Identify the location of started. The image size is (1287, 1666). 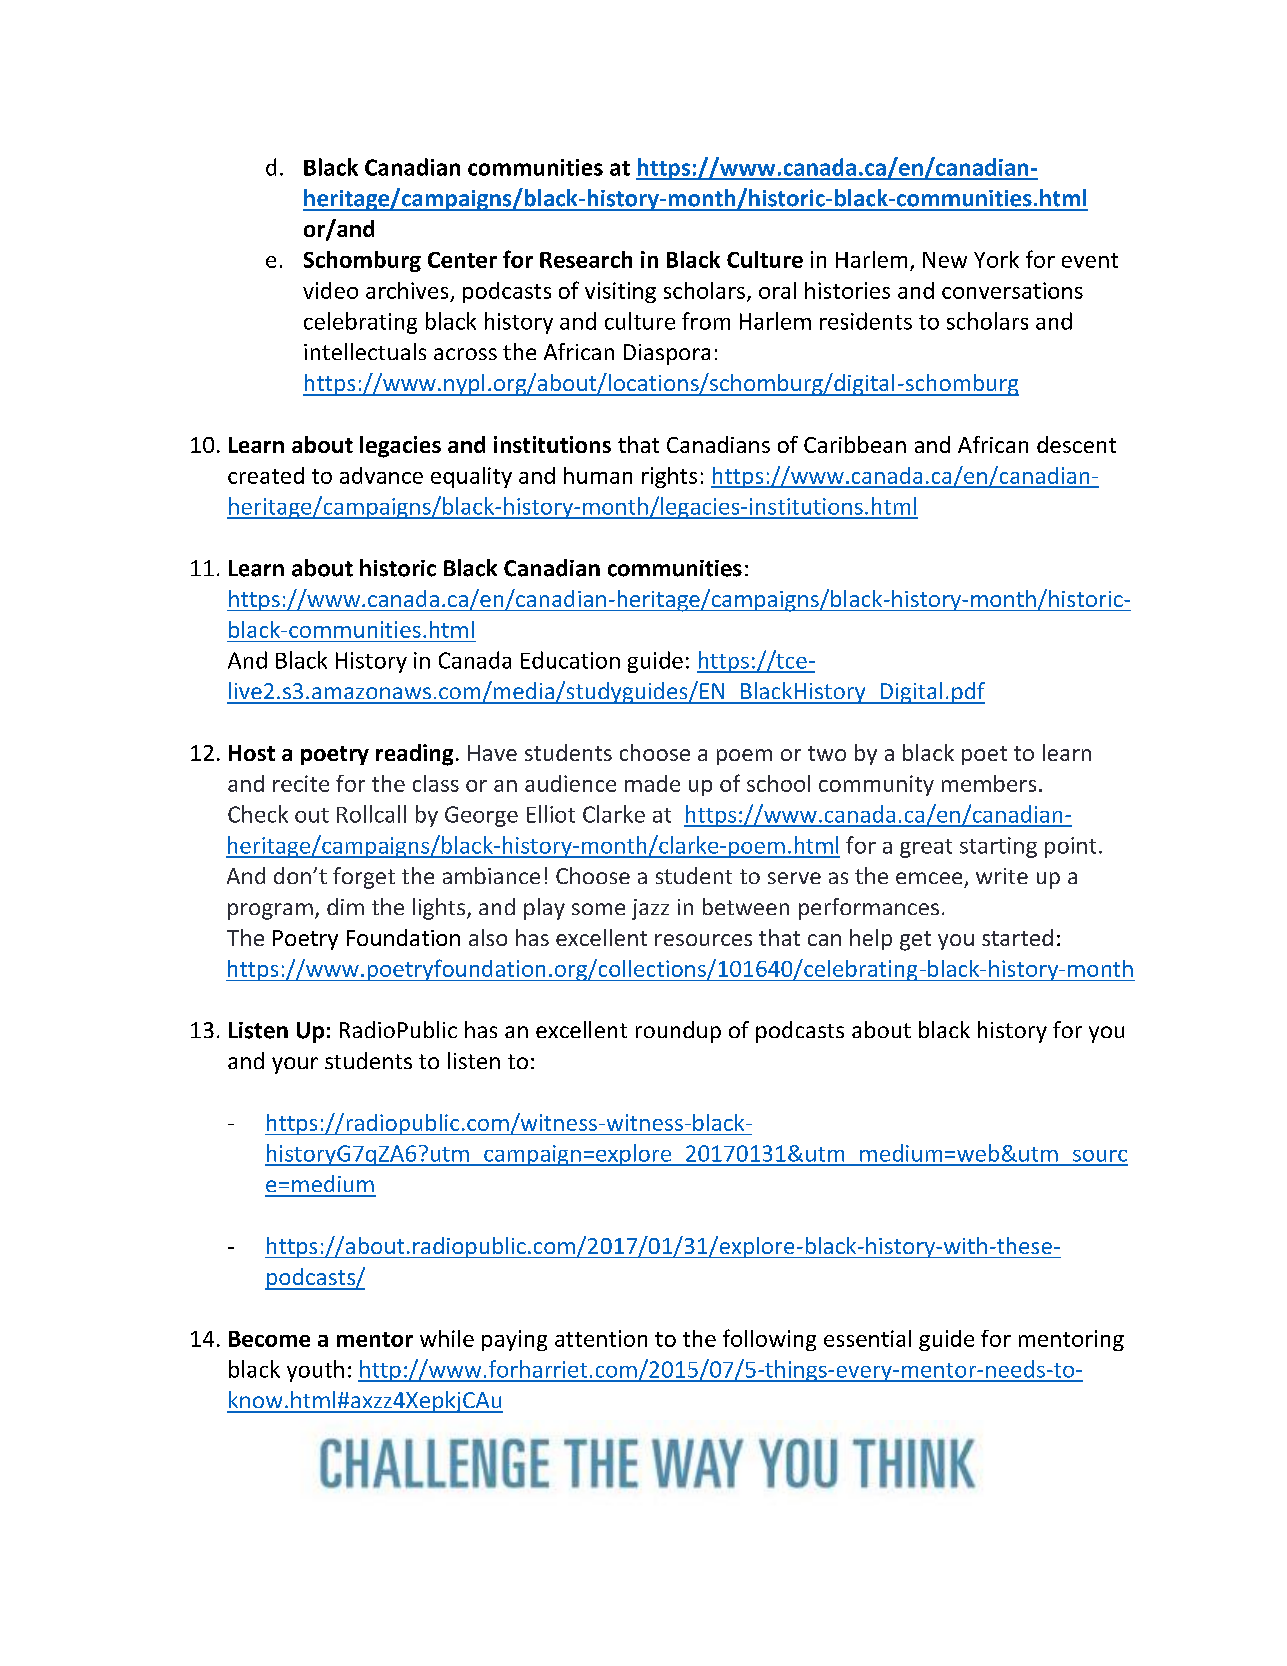
(1017, 937).
